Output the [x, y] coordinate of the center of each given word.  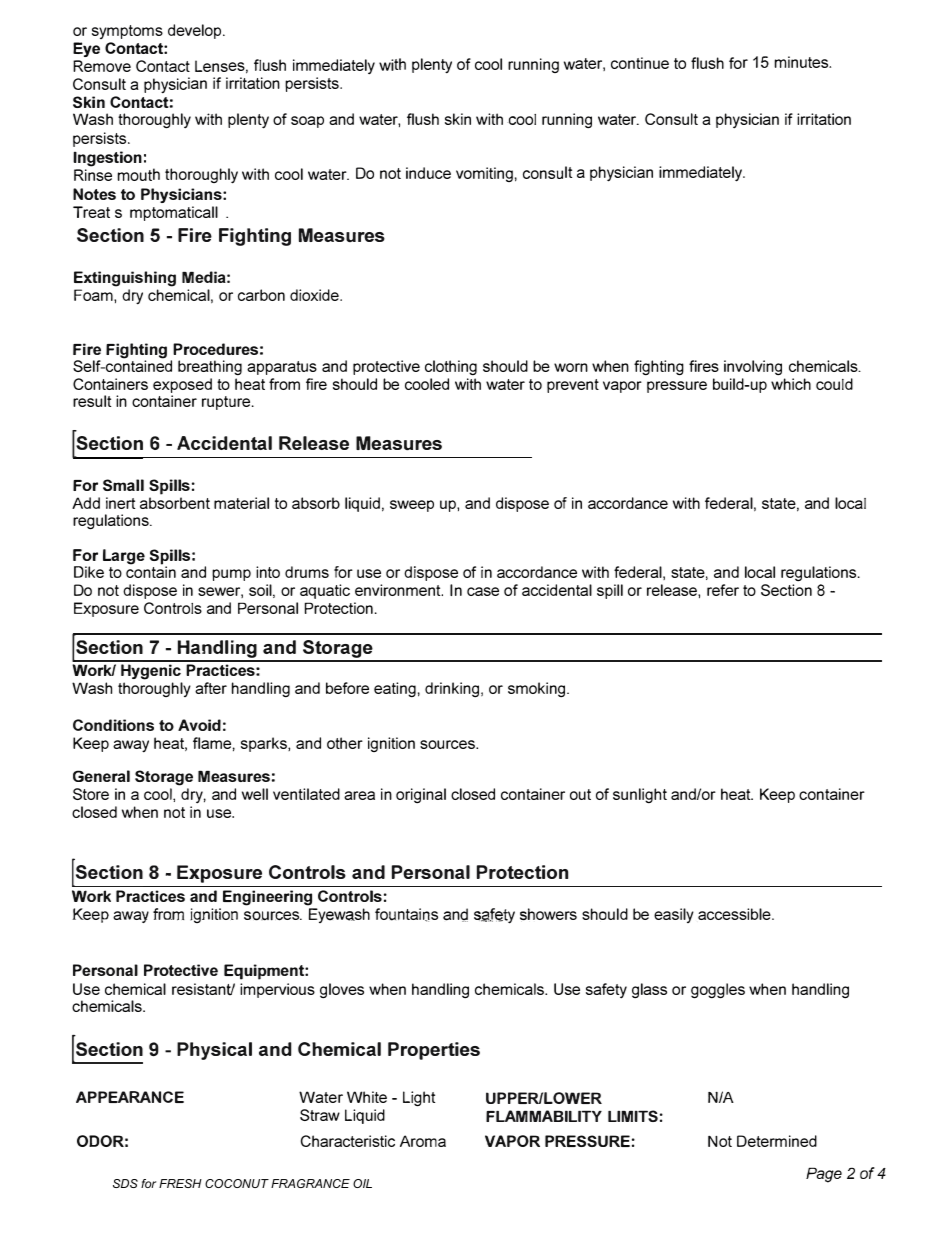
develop [196, 31]
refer [723, 590]
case [483, 591]
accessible [735, 914]
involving [753, 367]
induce [428, 173]
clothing [451, 367]
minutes [803, 62]
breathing [210, 367]
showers [548, 914]
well [255, 794]
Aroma [423, 1141]
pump [231, 575]
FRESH [180, 1183]
